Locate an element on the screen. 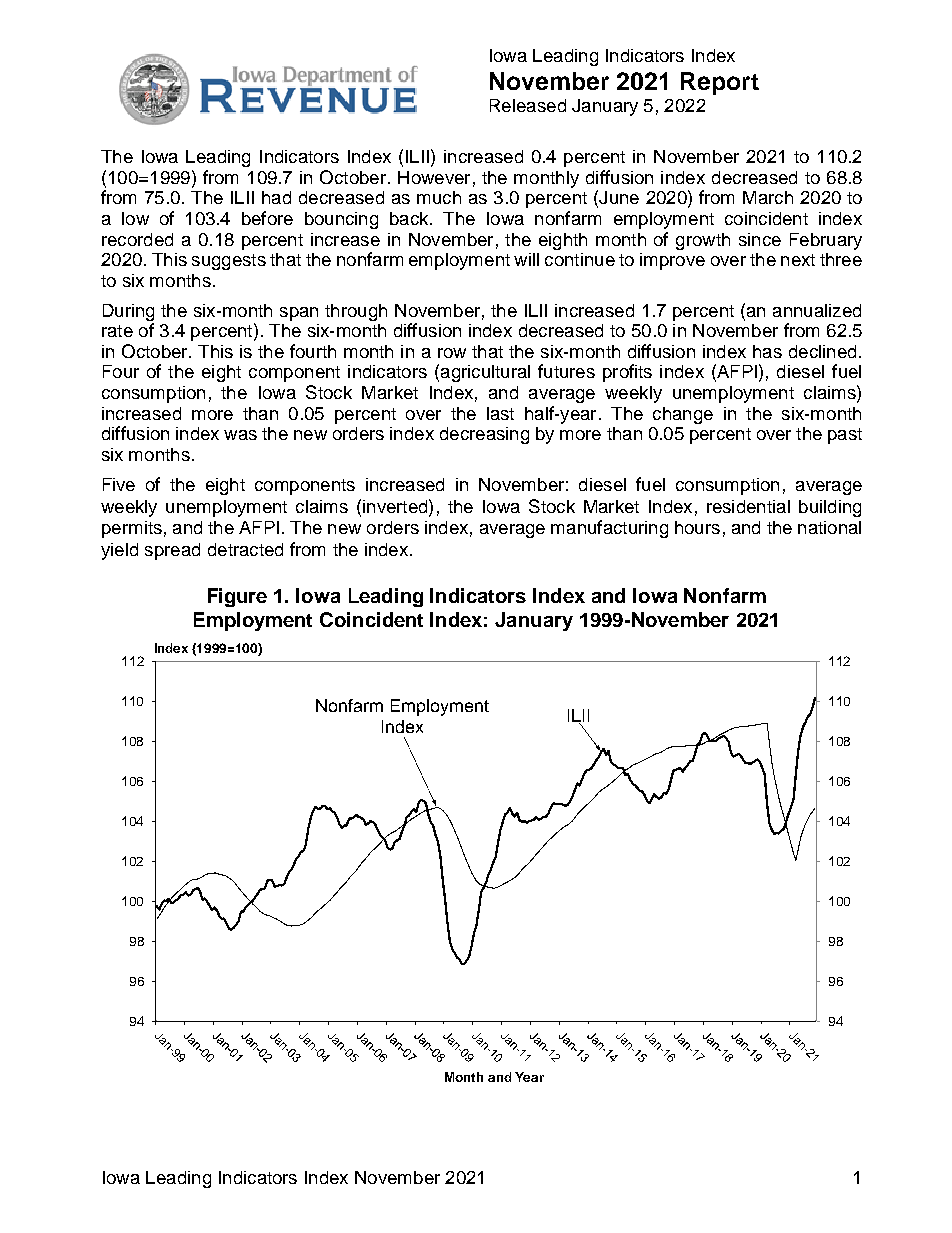 The height and width of the screenshot is (1233, 952). had is located at coordinates (276, 197).
